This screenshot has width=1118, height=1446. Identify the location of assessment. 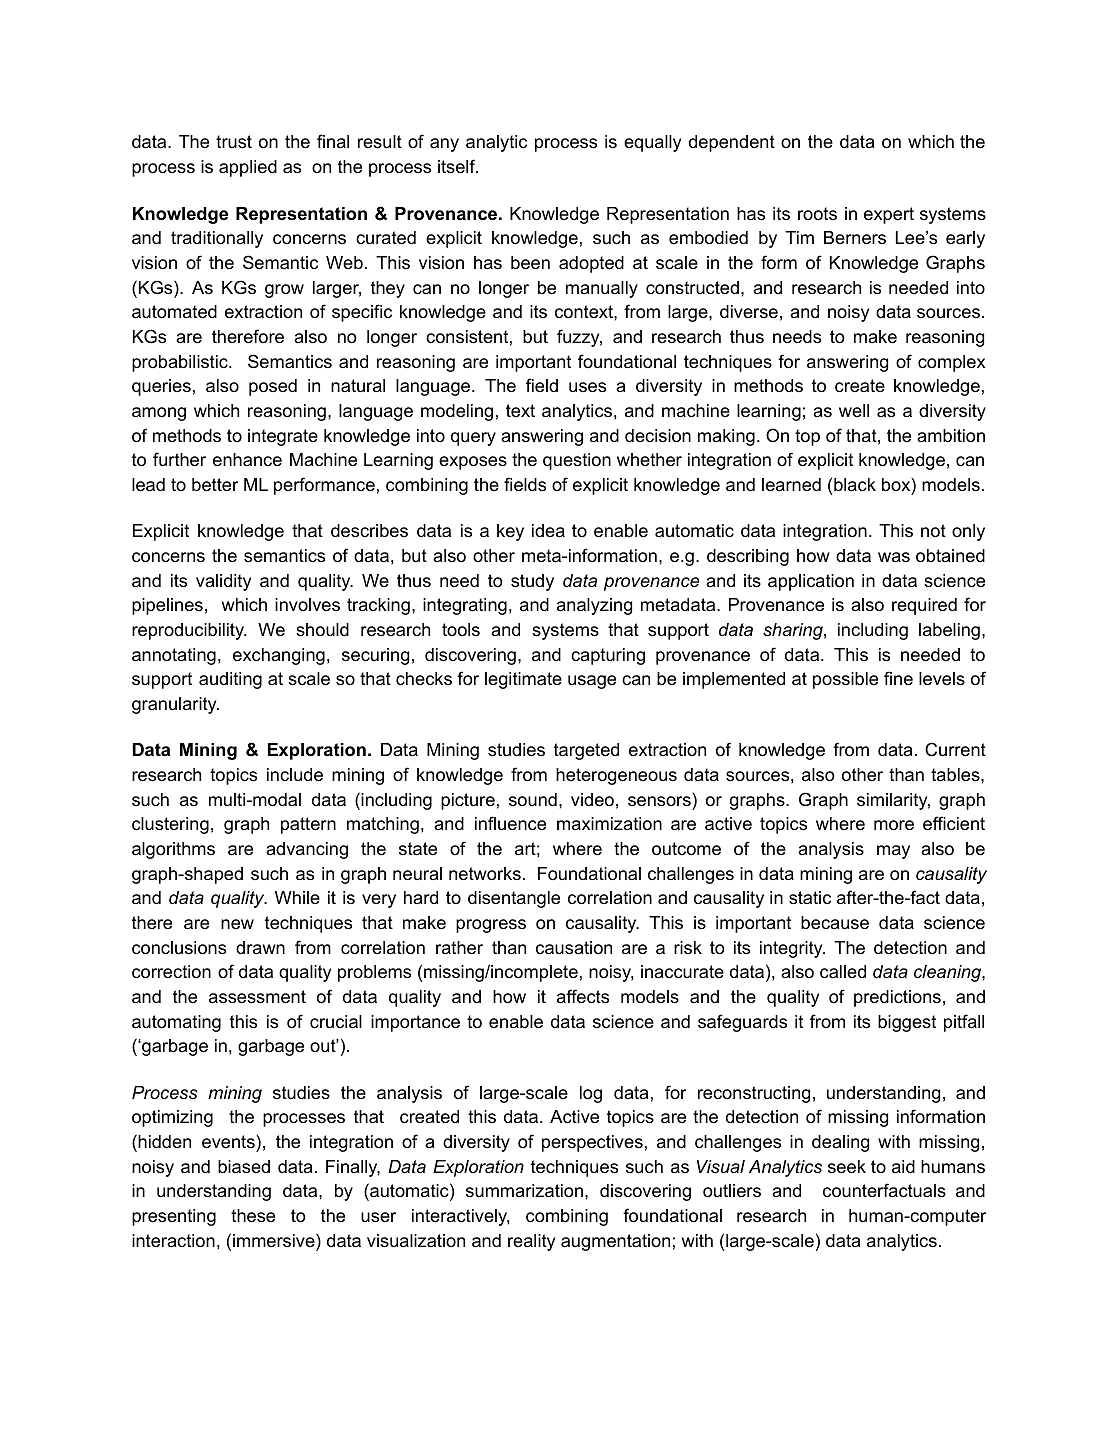
(257, 997).
